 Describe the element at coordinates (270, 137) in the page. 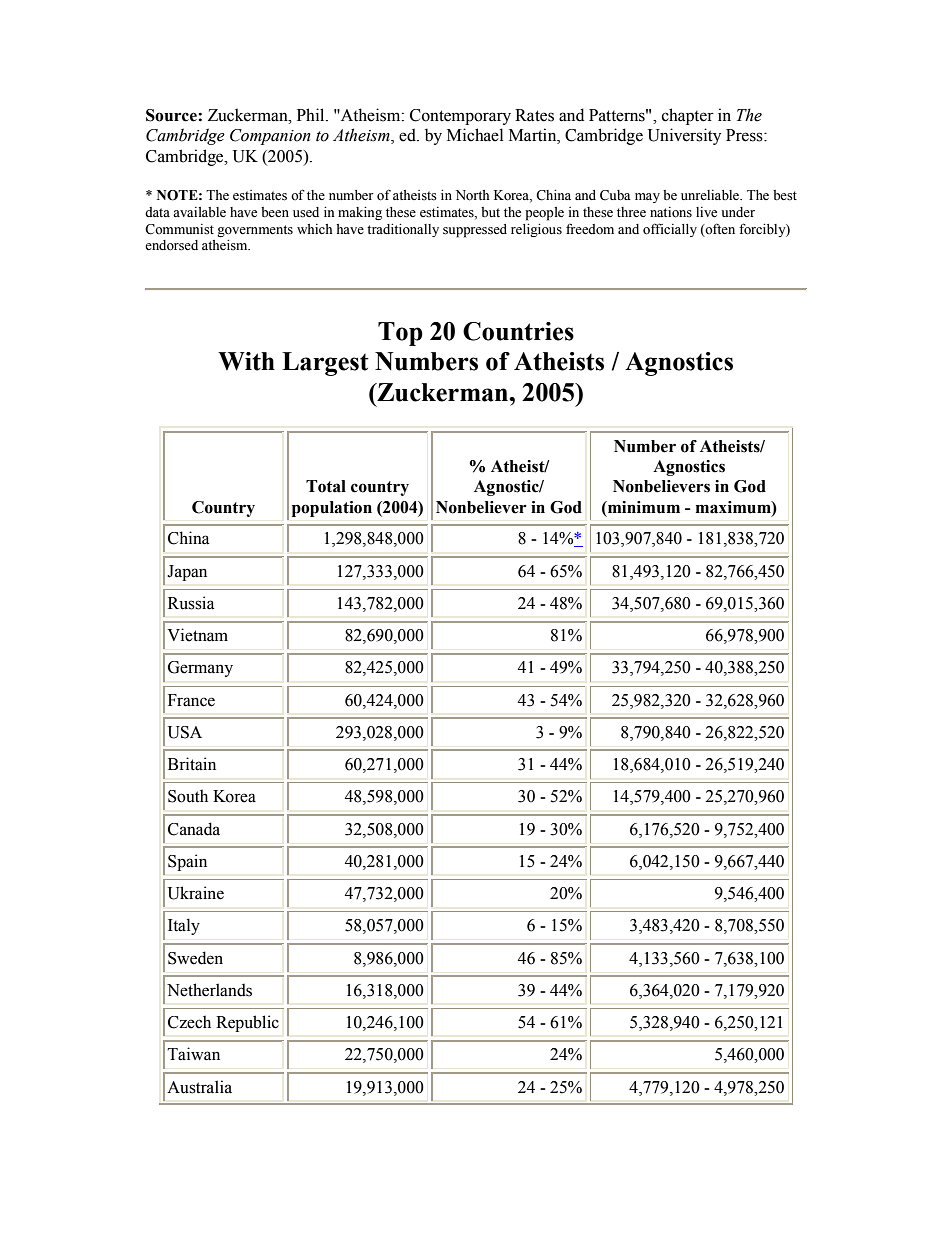

I see `Companion` at that location.
